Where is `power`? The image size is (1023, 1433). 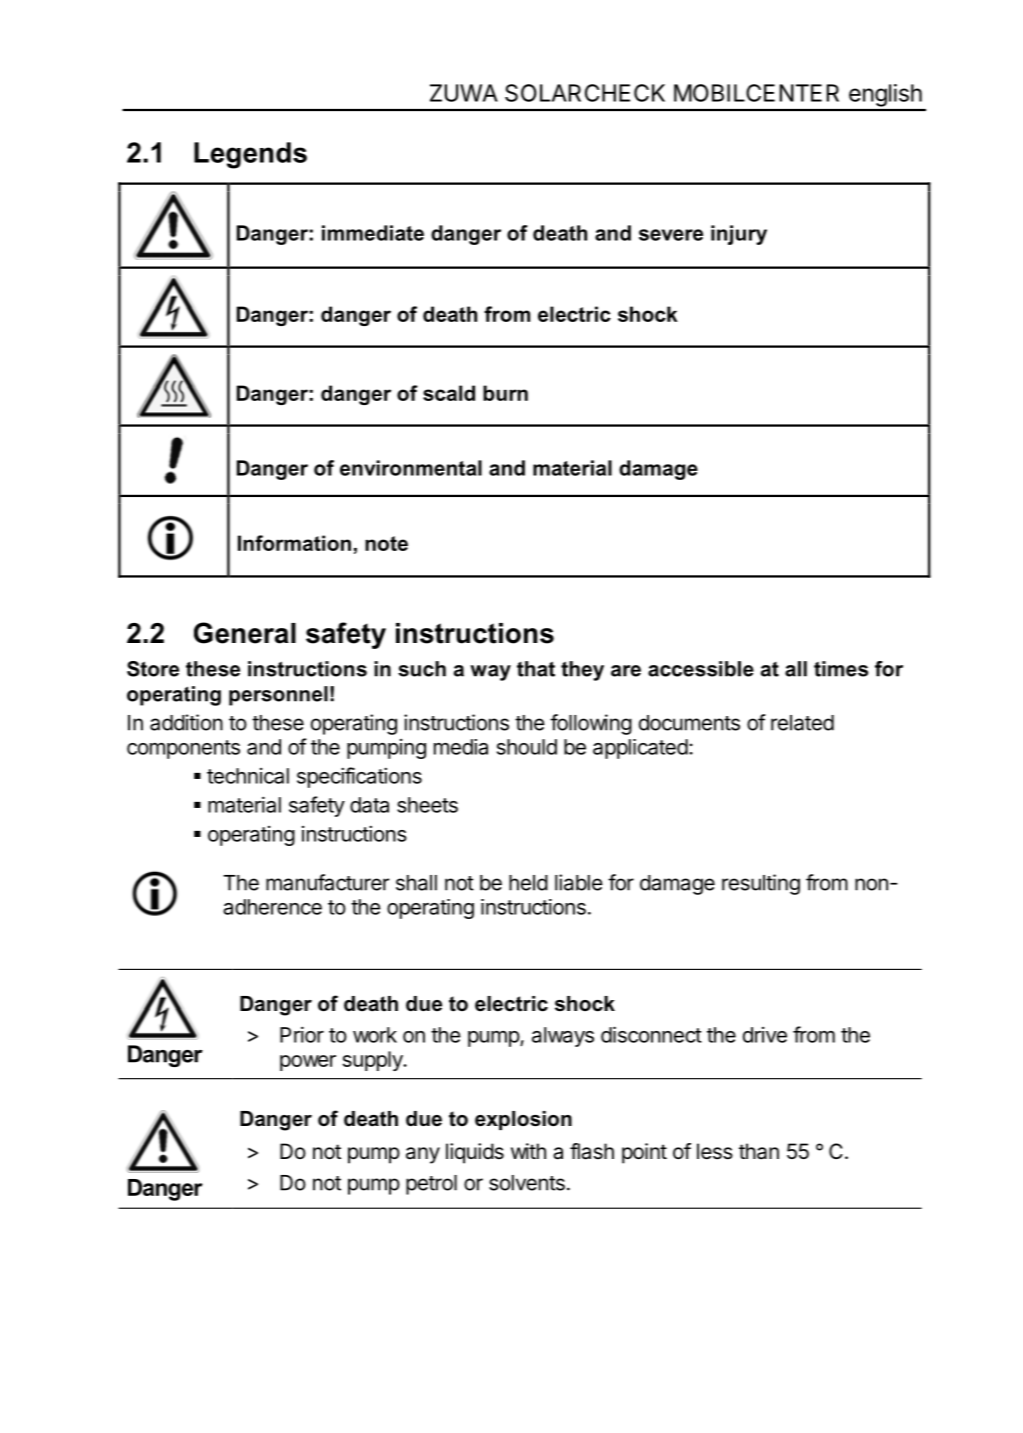 power is located at coordinates (308, 1063).
